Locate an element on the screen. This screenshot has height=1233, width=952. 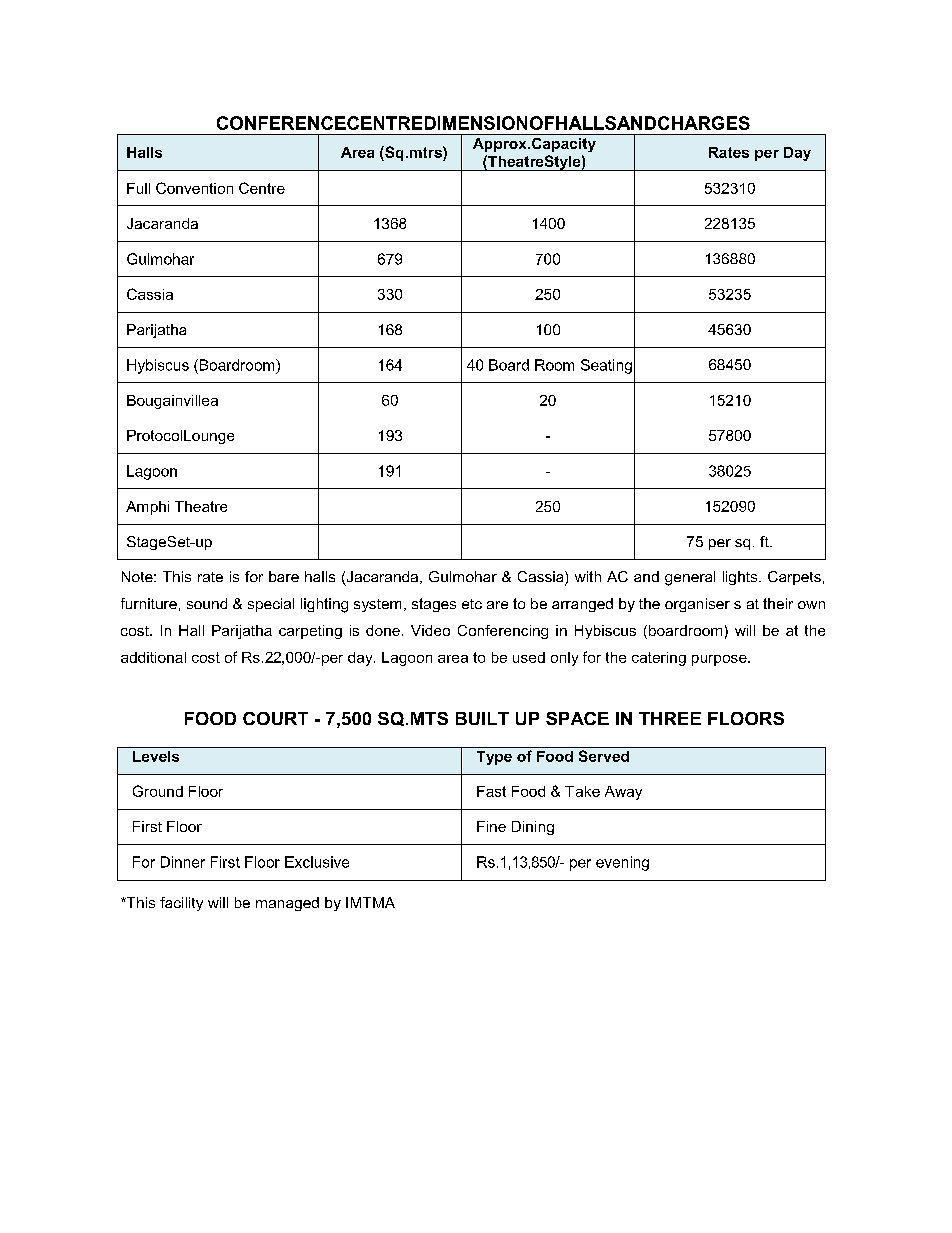
purpose is located at coordinates (720, 660).
